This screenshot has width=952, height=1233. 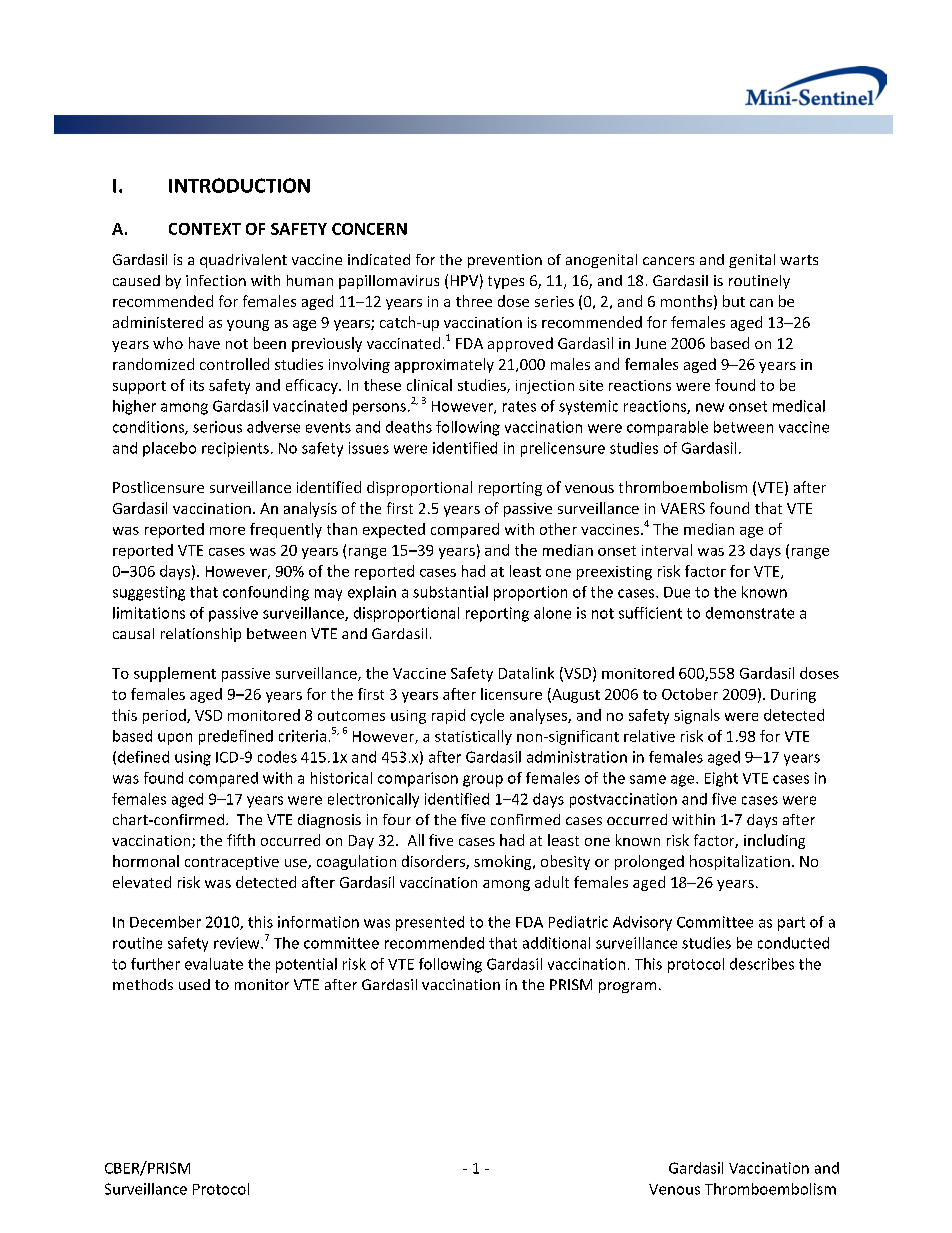 I want to click on prevention, so click(x=505, y=261).
